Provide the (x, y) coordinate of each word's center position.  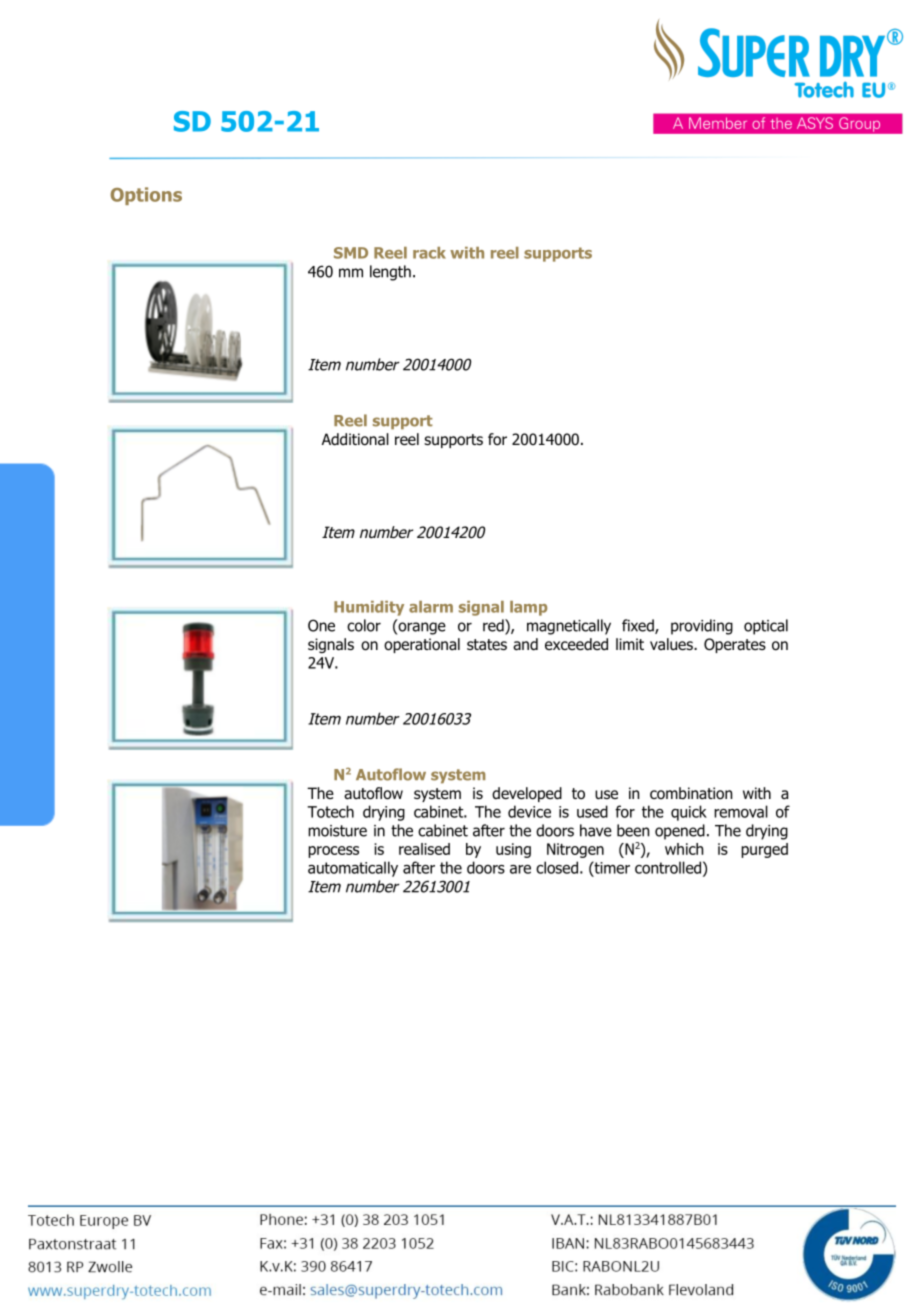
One (321, 625)
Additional (355, 439)
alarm (431, 607)
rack (429, 253)
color (364, 625)
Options (146, 196)
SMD (351, 253)
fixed (639, 626)
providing (702, 627)
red (494, 626)
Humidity (369, 608)
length (390, 273)
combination (691, 793)
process (333, 852)
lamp (528, 608)
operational (422, 645)
